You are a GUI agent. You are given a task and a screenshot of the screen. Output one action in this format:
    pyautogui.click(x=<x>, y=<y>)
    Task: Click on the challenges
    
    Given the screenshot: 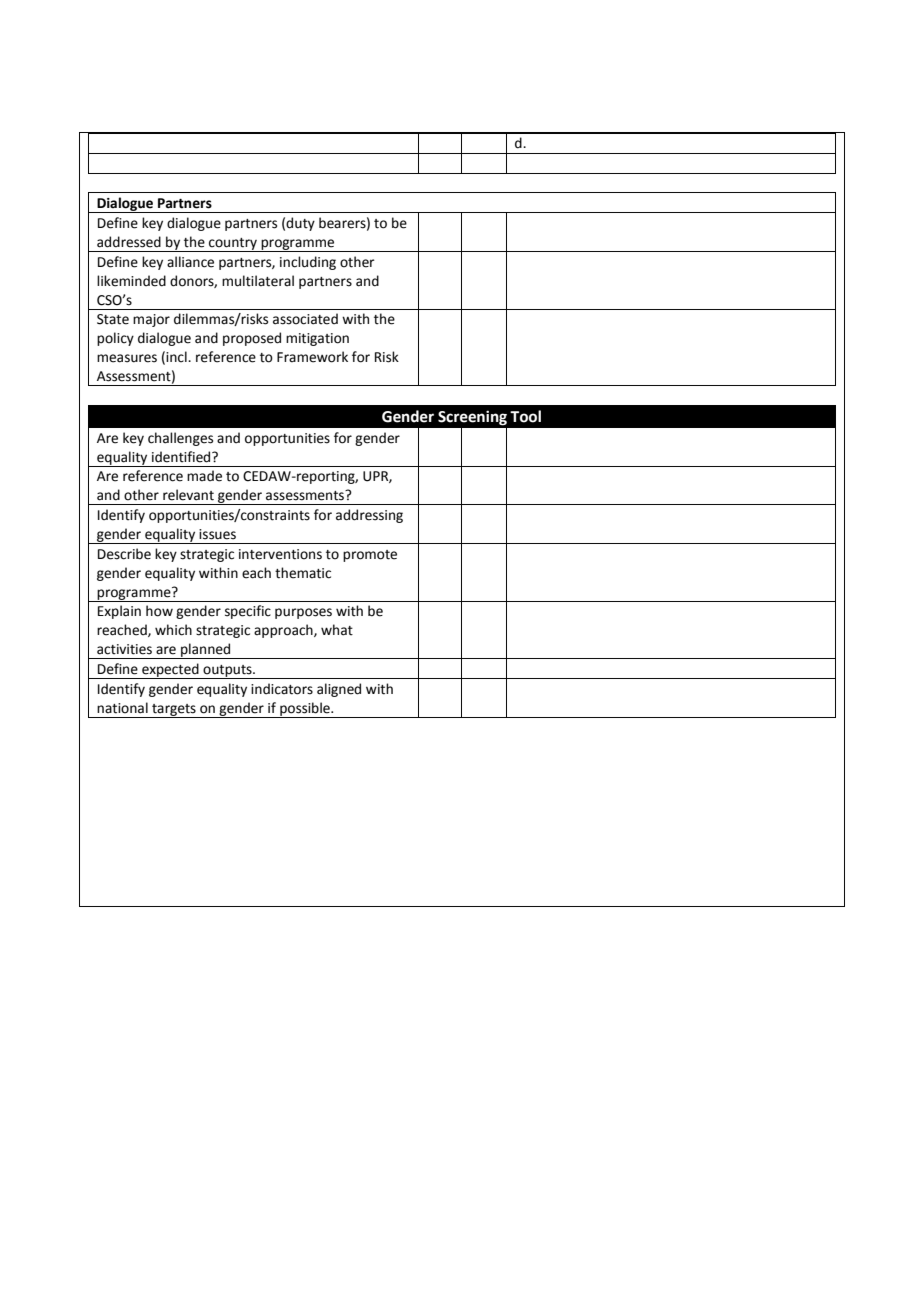 What is the action you would take?
    pyautogui.click(x=180, y=439)
